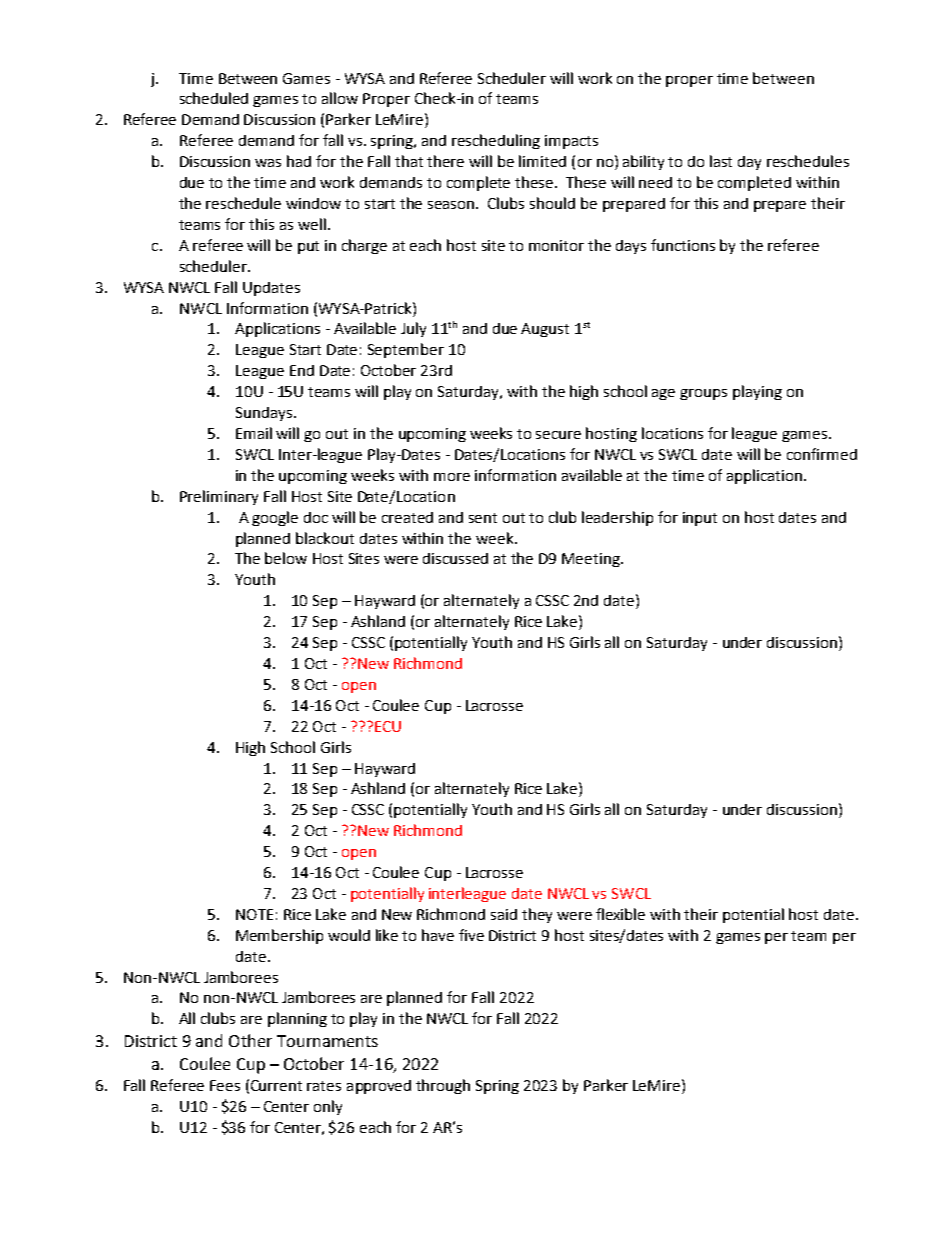  I want to click on discussed, so click(455, 558).
